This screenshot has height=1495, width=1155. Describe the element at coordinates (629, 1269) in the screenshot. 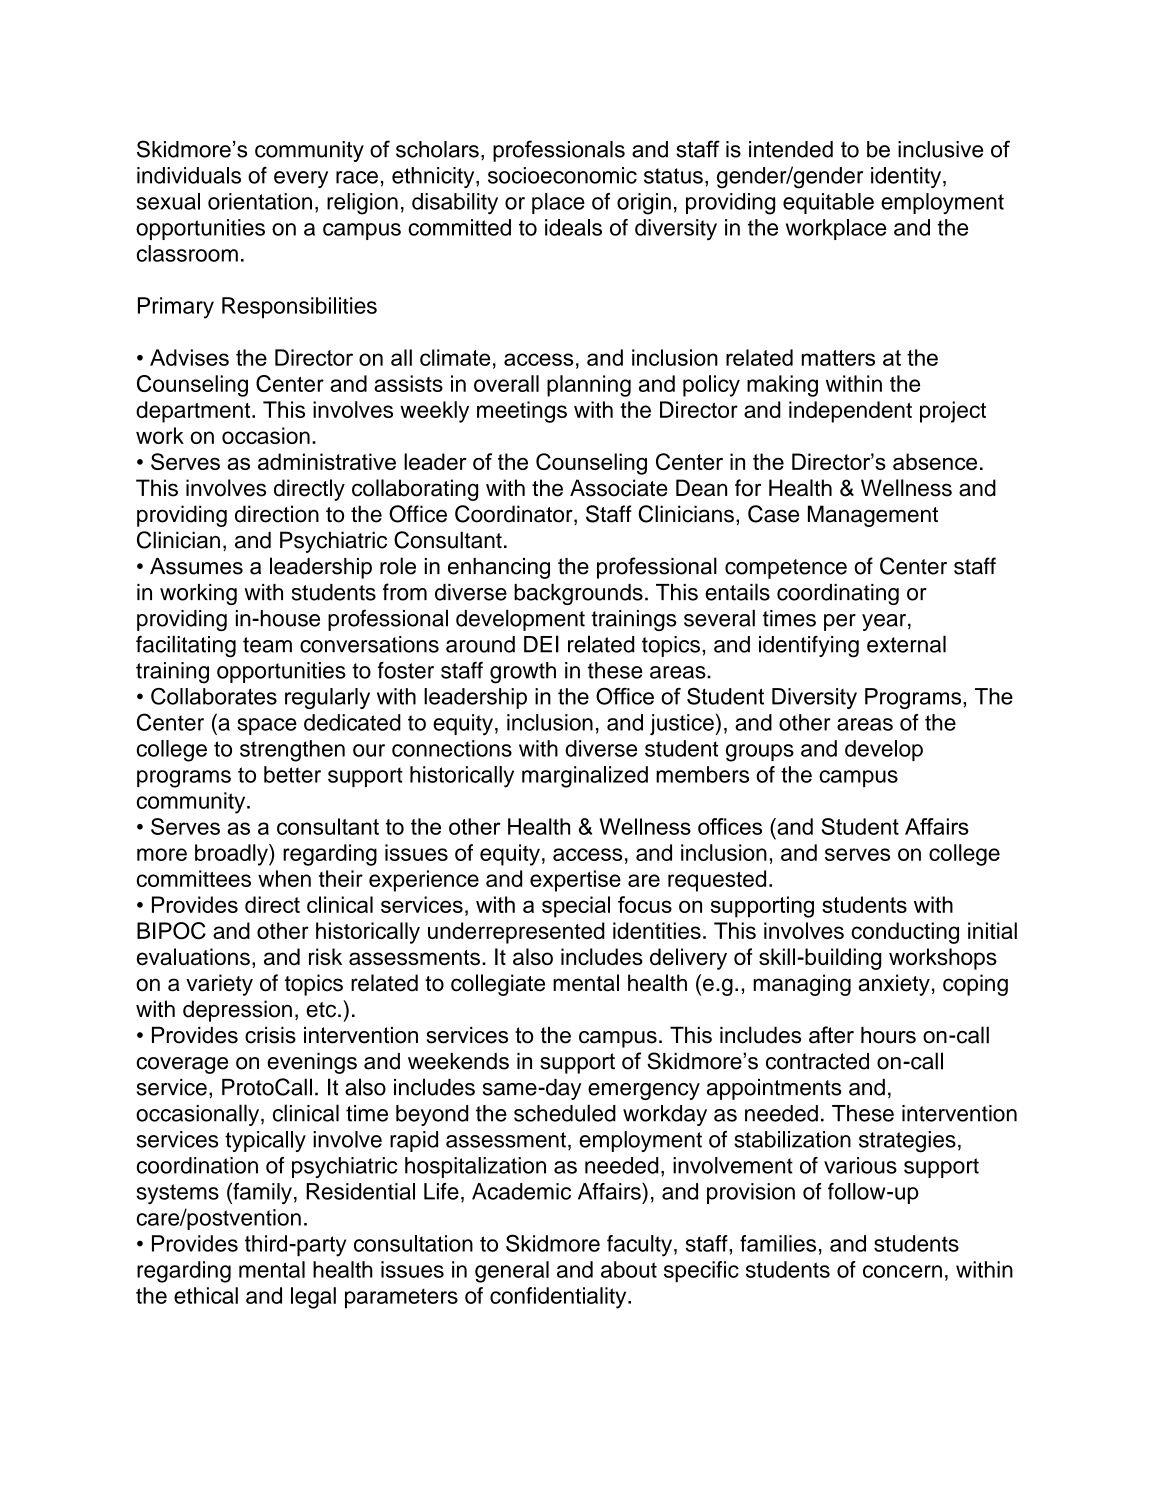

I see `about` at that location.
